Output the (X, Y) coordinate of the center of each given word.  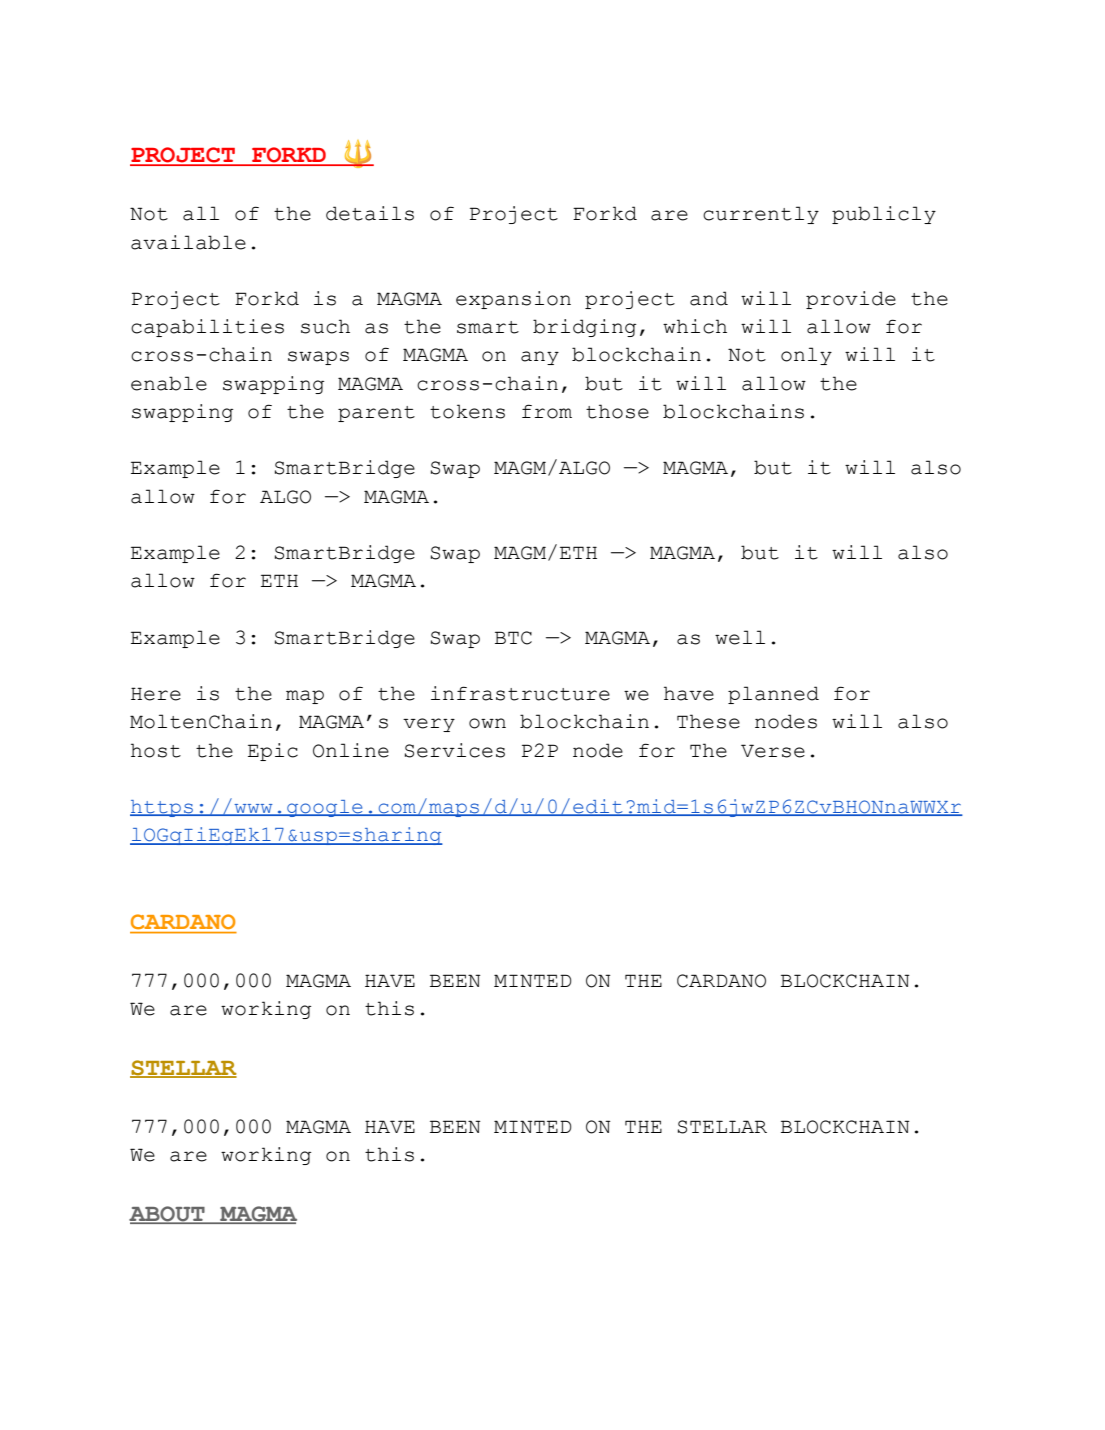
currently (761, 215)
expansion (513, 300)
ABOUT (168, 1214)
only (806, 356)
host (156, 750)
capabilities (207, 328)
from (547, 411)
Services (455, 750)
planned (773, 695)
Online (351, 750)
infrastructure (520, 693)
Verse (773, 751)
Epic (273, 752)
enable (169, 383)
